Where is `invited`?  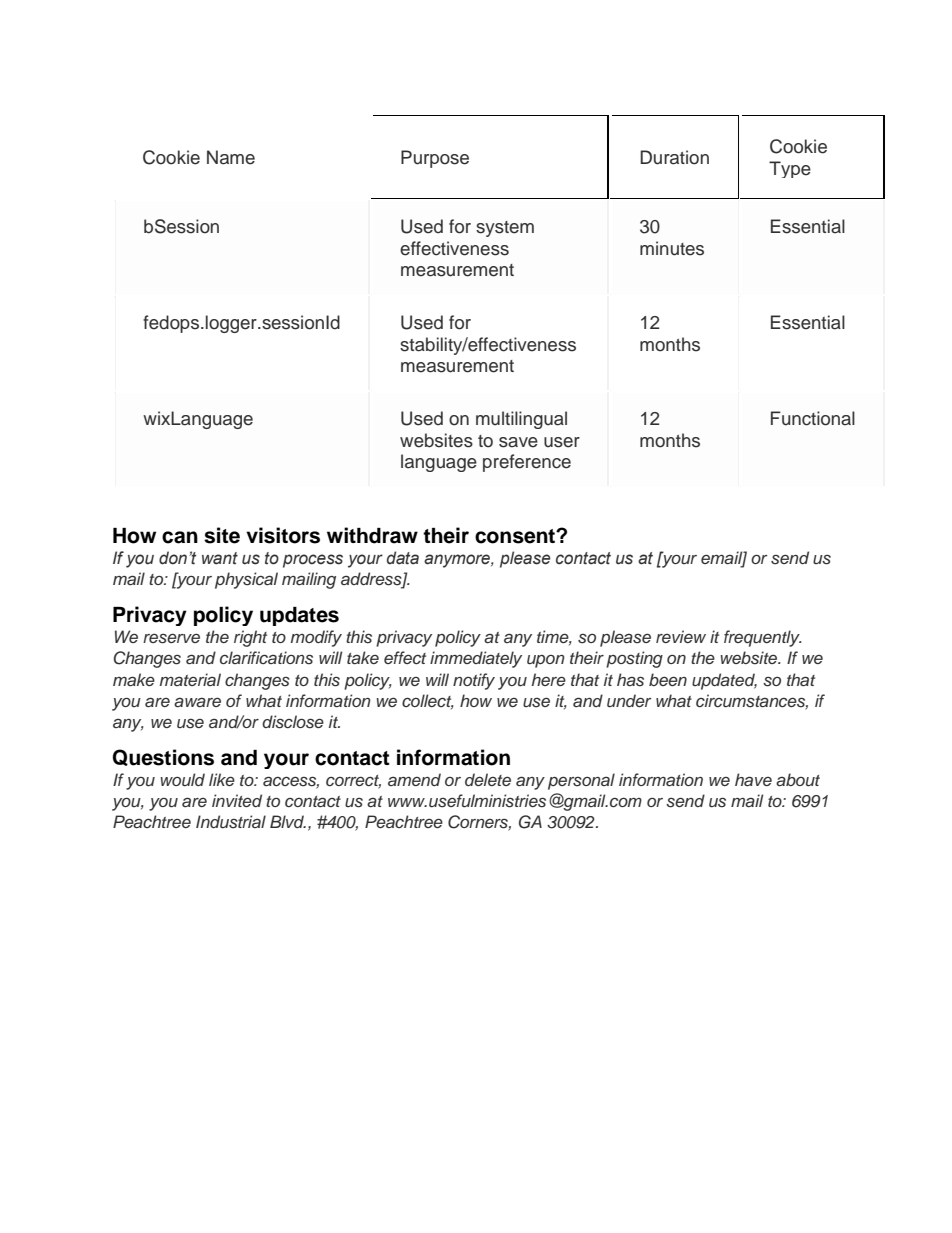 invited is located at coordinates (237, 800).
